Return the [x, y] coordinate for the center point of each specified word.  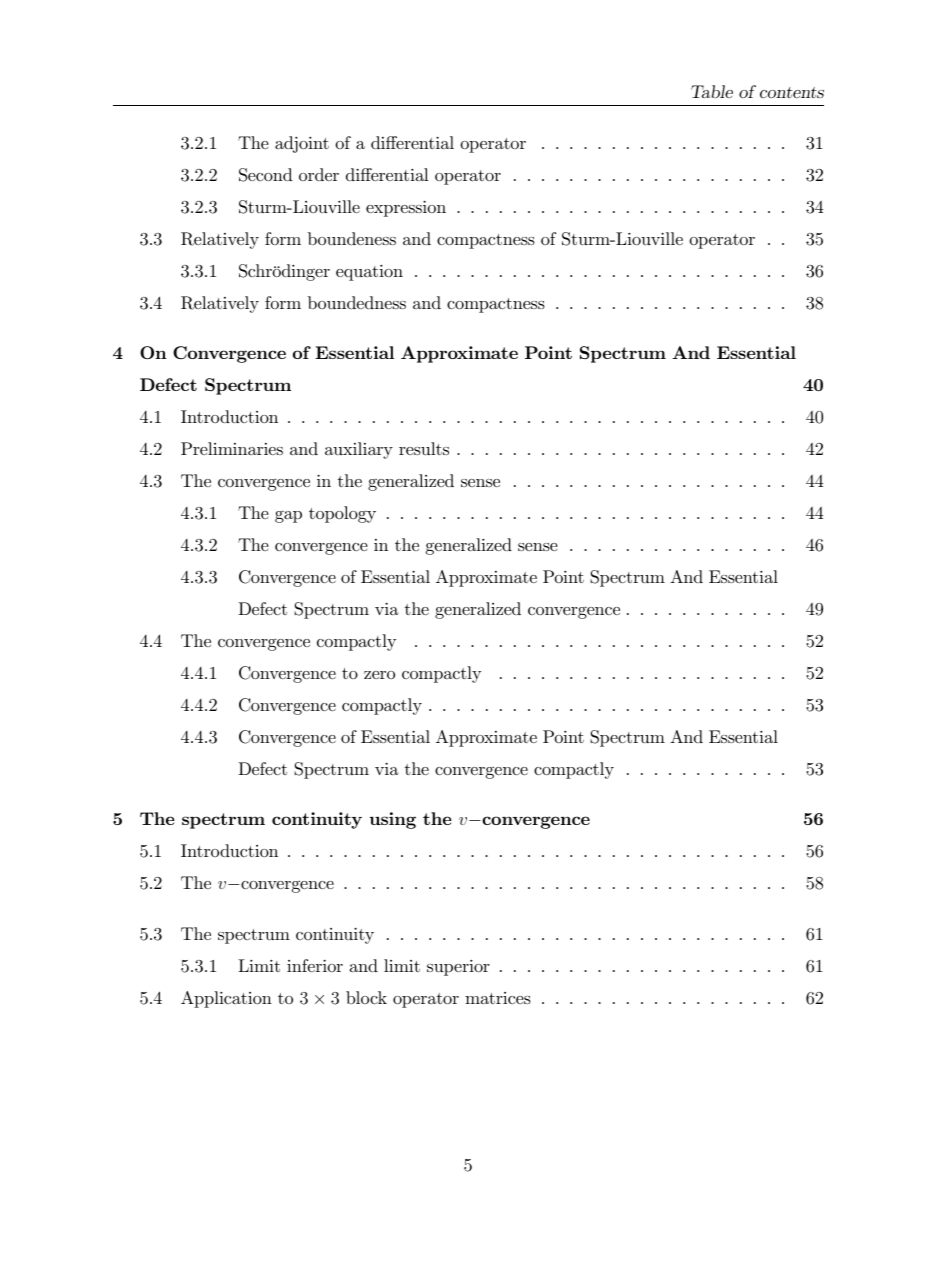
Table [712, 91]
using [393, 820]
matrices [498, 998]
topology [342, 514]
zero [379, 675]
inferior [315, 965]
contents [792, 92]
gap [288, 516]
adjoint [302, 144]
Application [226, 999]
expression [406, 209]
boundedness [357, 302]
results [424, 448]
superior [458, 968]
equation [369, 273]
